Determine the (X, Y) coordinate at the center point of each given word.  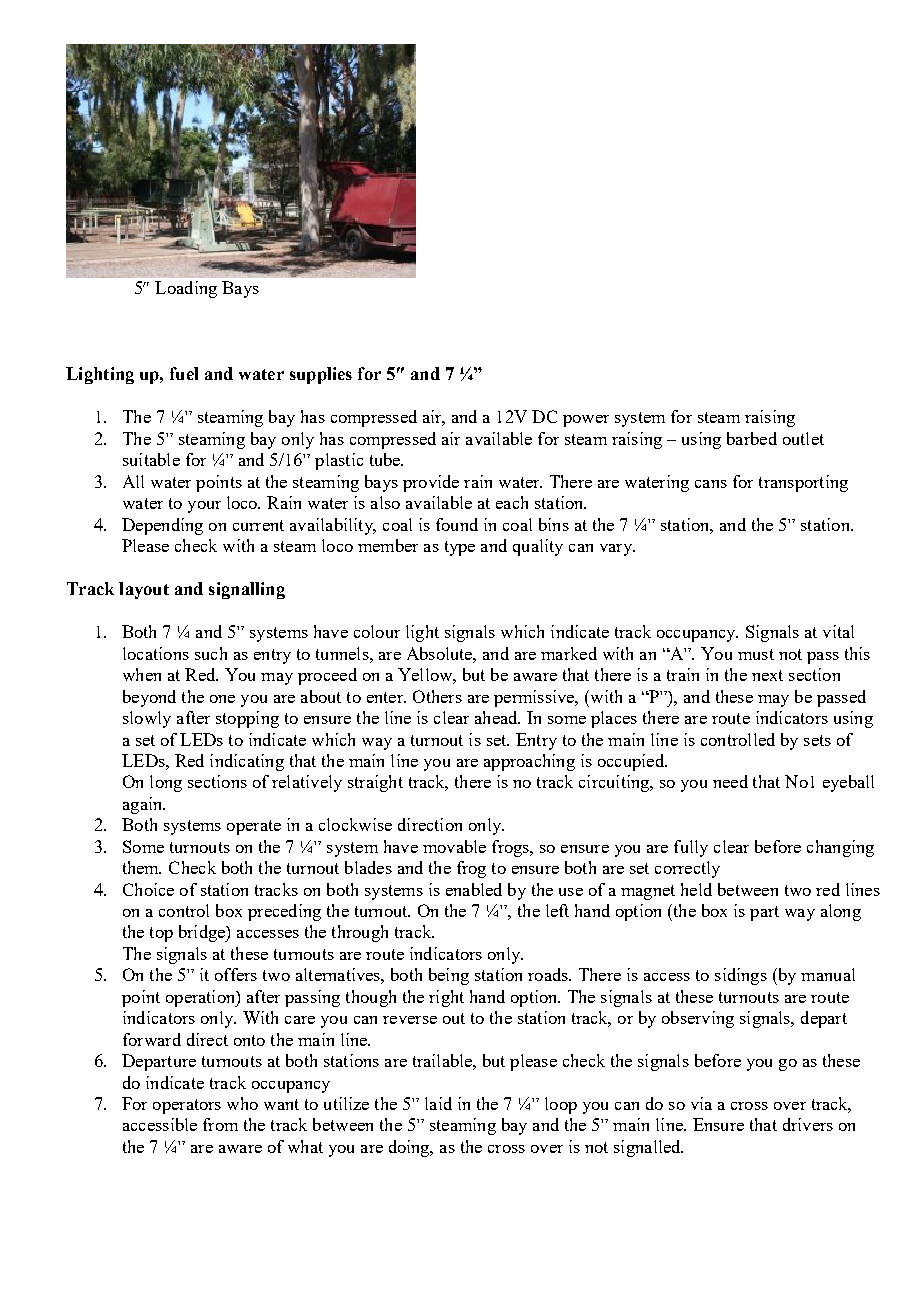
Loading (186, 289)
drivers (808, 1124)
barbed (752, 438)
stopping (247, 719)
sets (817, 740)
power (586, 421)
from (220, 1124)
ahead (497, 717)
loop (561, 1105)
